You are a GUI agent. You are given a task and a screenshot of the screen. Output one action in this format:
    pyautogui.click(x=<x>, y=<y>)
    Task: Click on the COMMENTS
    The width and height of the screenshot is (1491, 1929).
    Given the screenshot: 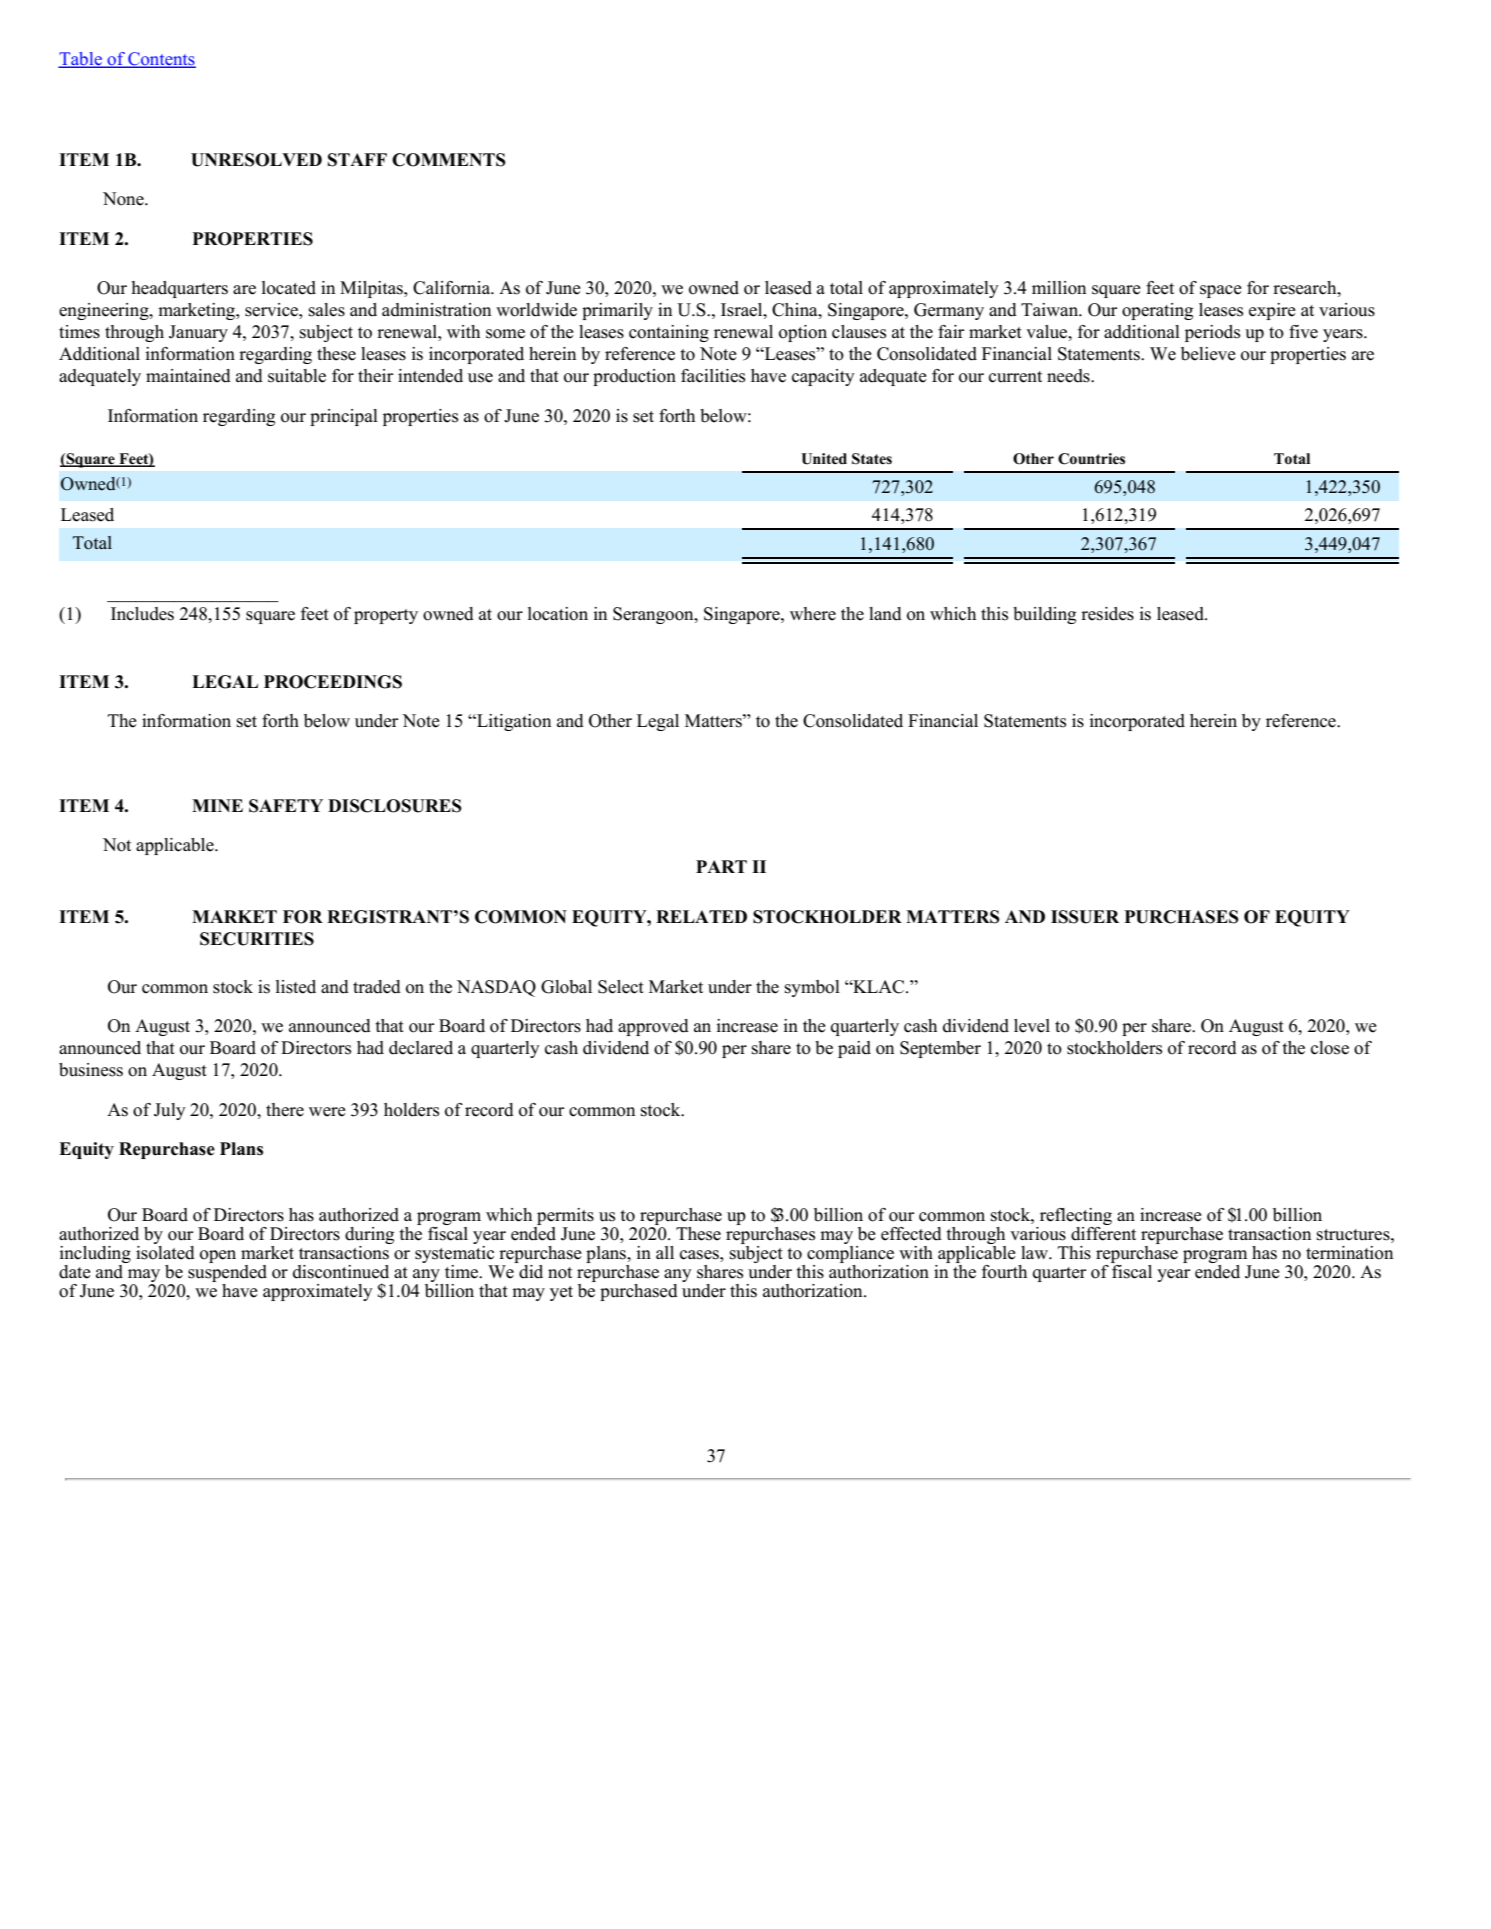 What is the action you would take?
    pyautogui.click(x=449, y=160)
